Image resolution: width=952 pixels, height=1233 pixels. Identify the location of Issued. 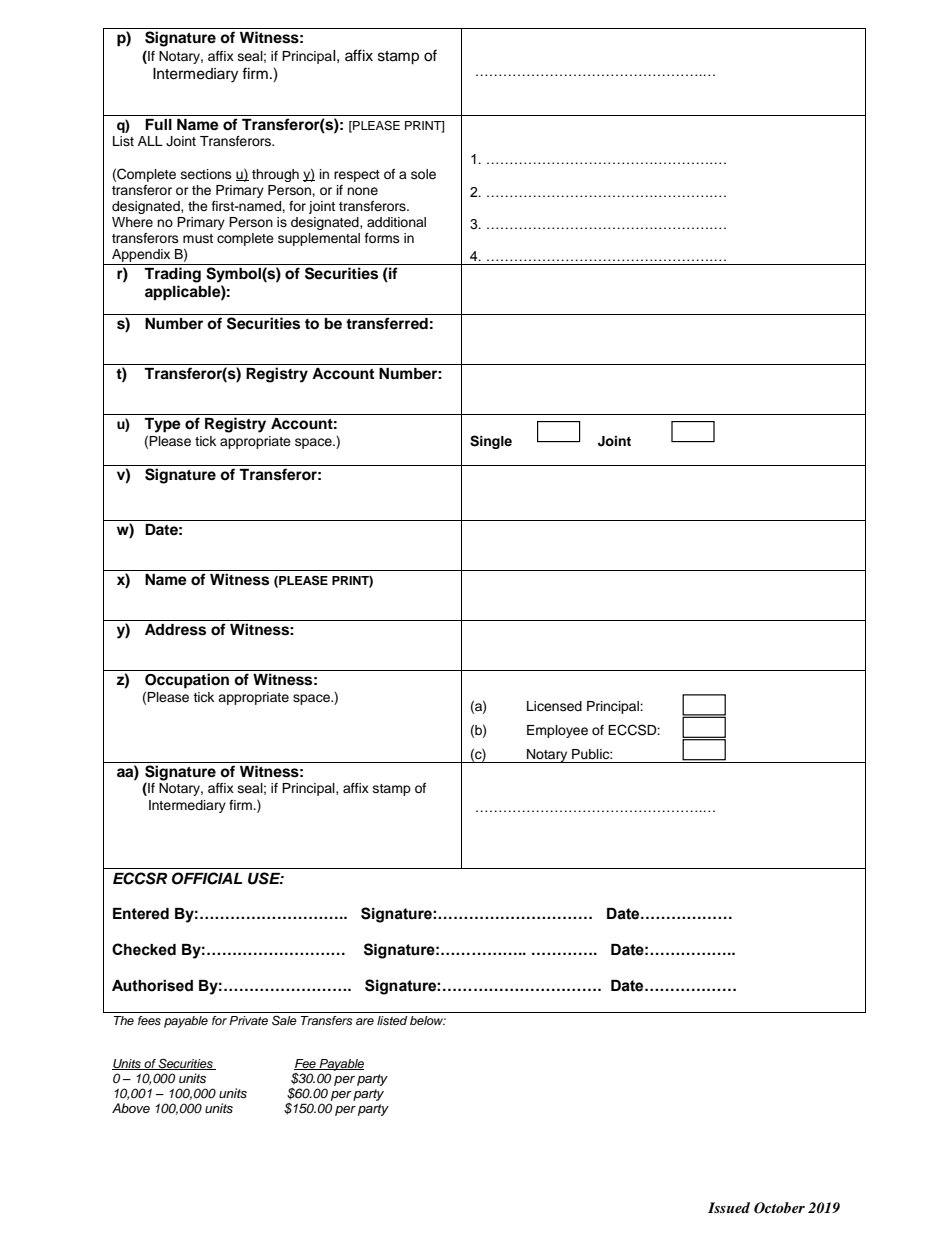
(729, 1207).
